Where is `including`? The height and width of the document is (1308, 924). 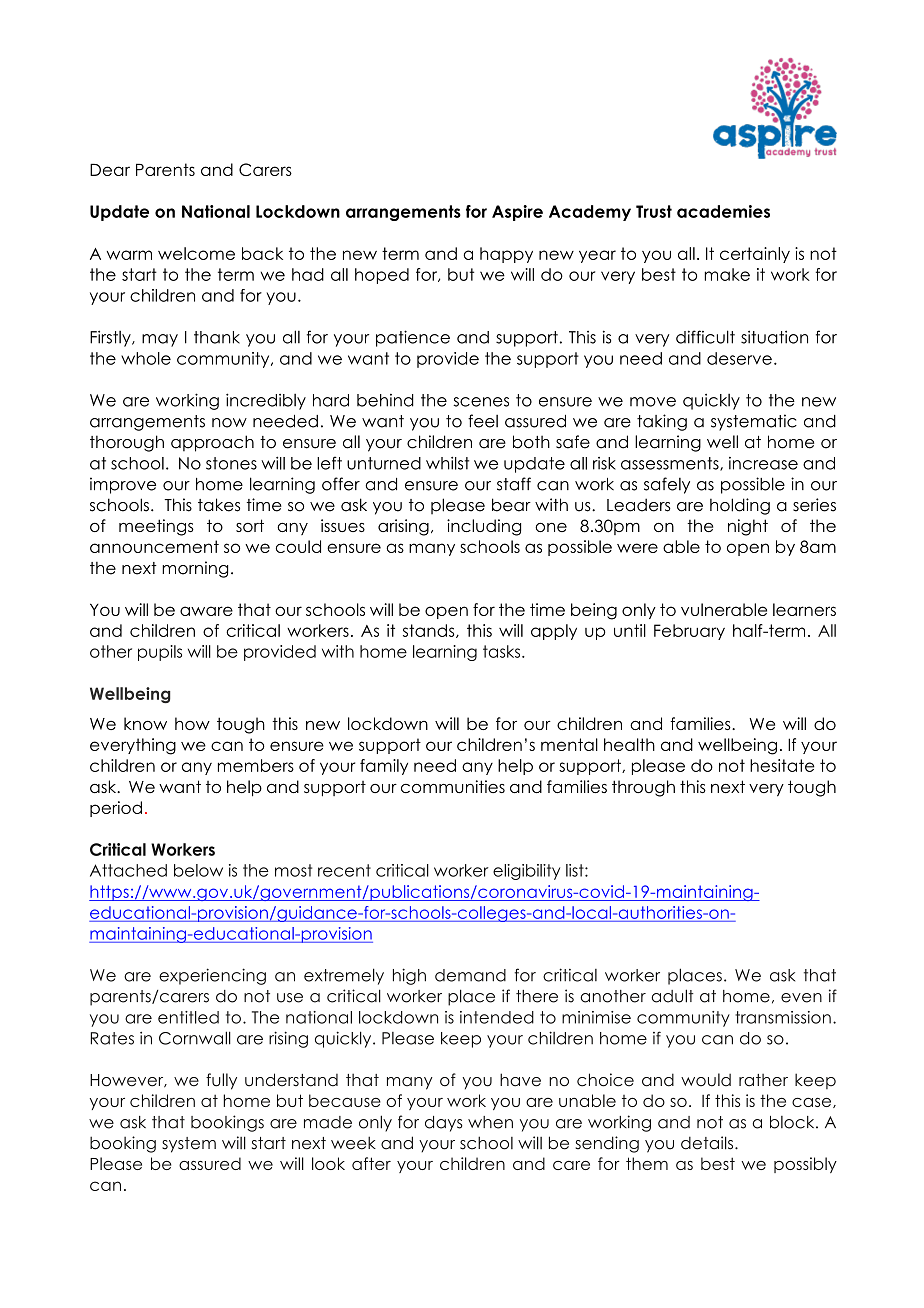 including is located at coordinates (484, 527).
